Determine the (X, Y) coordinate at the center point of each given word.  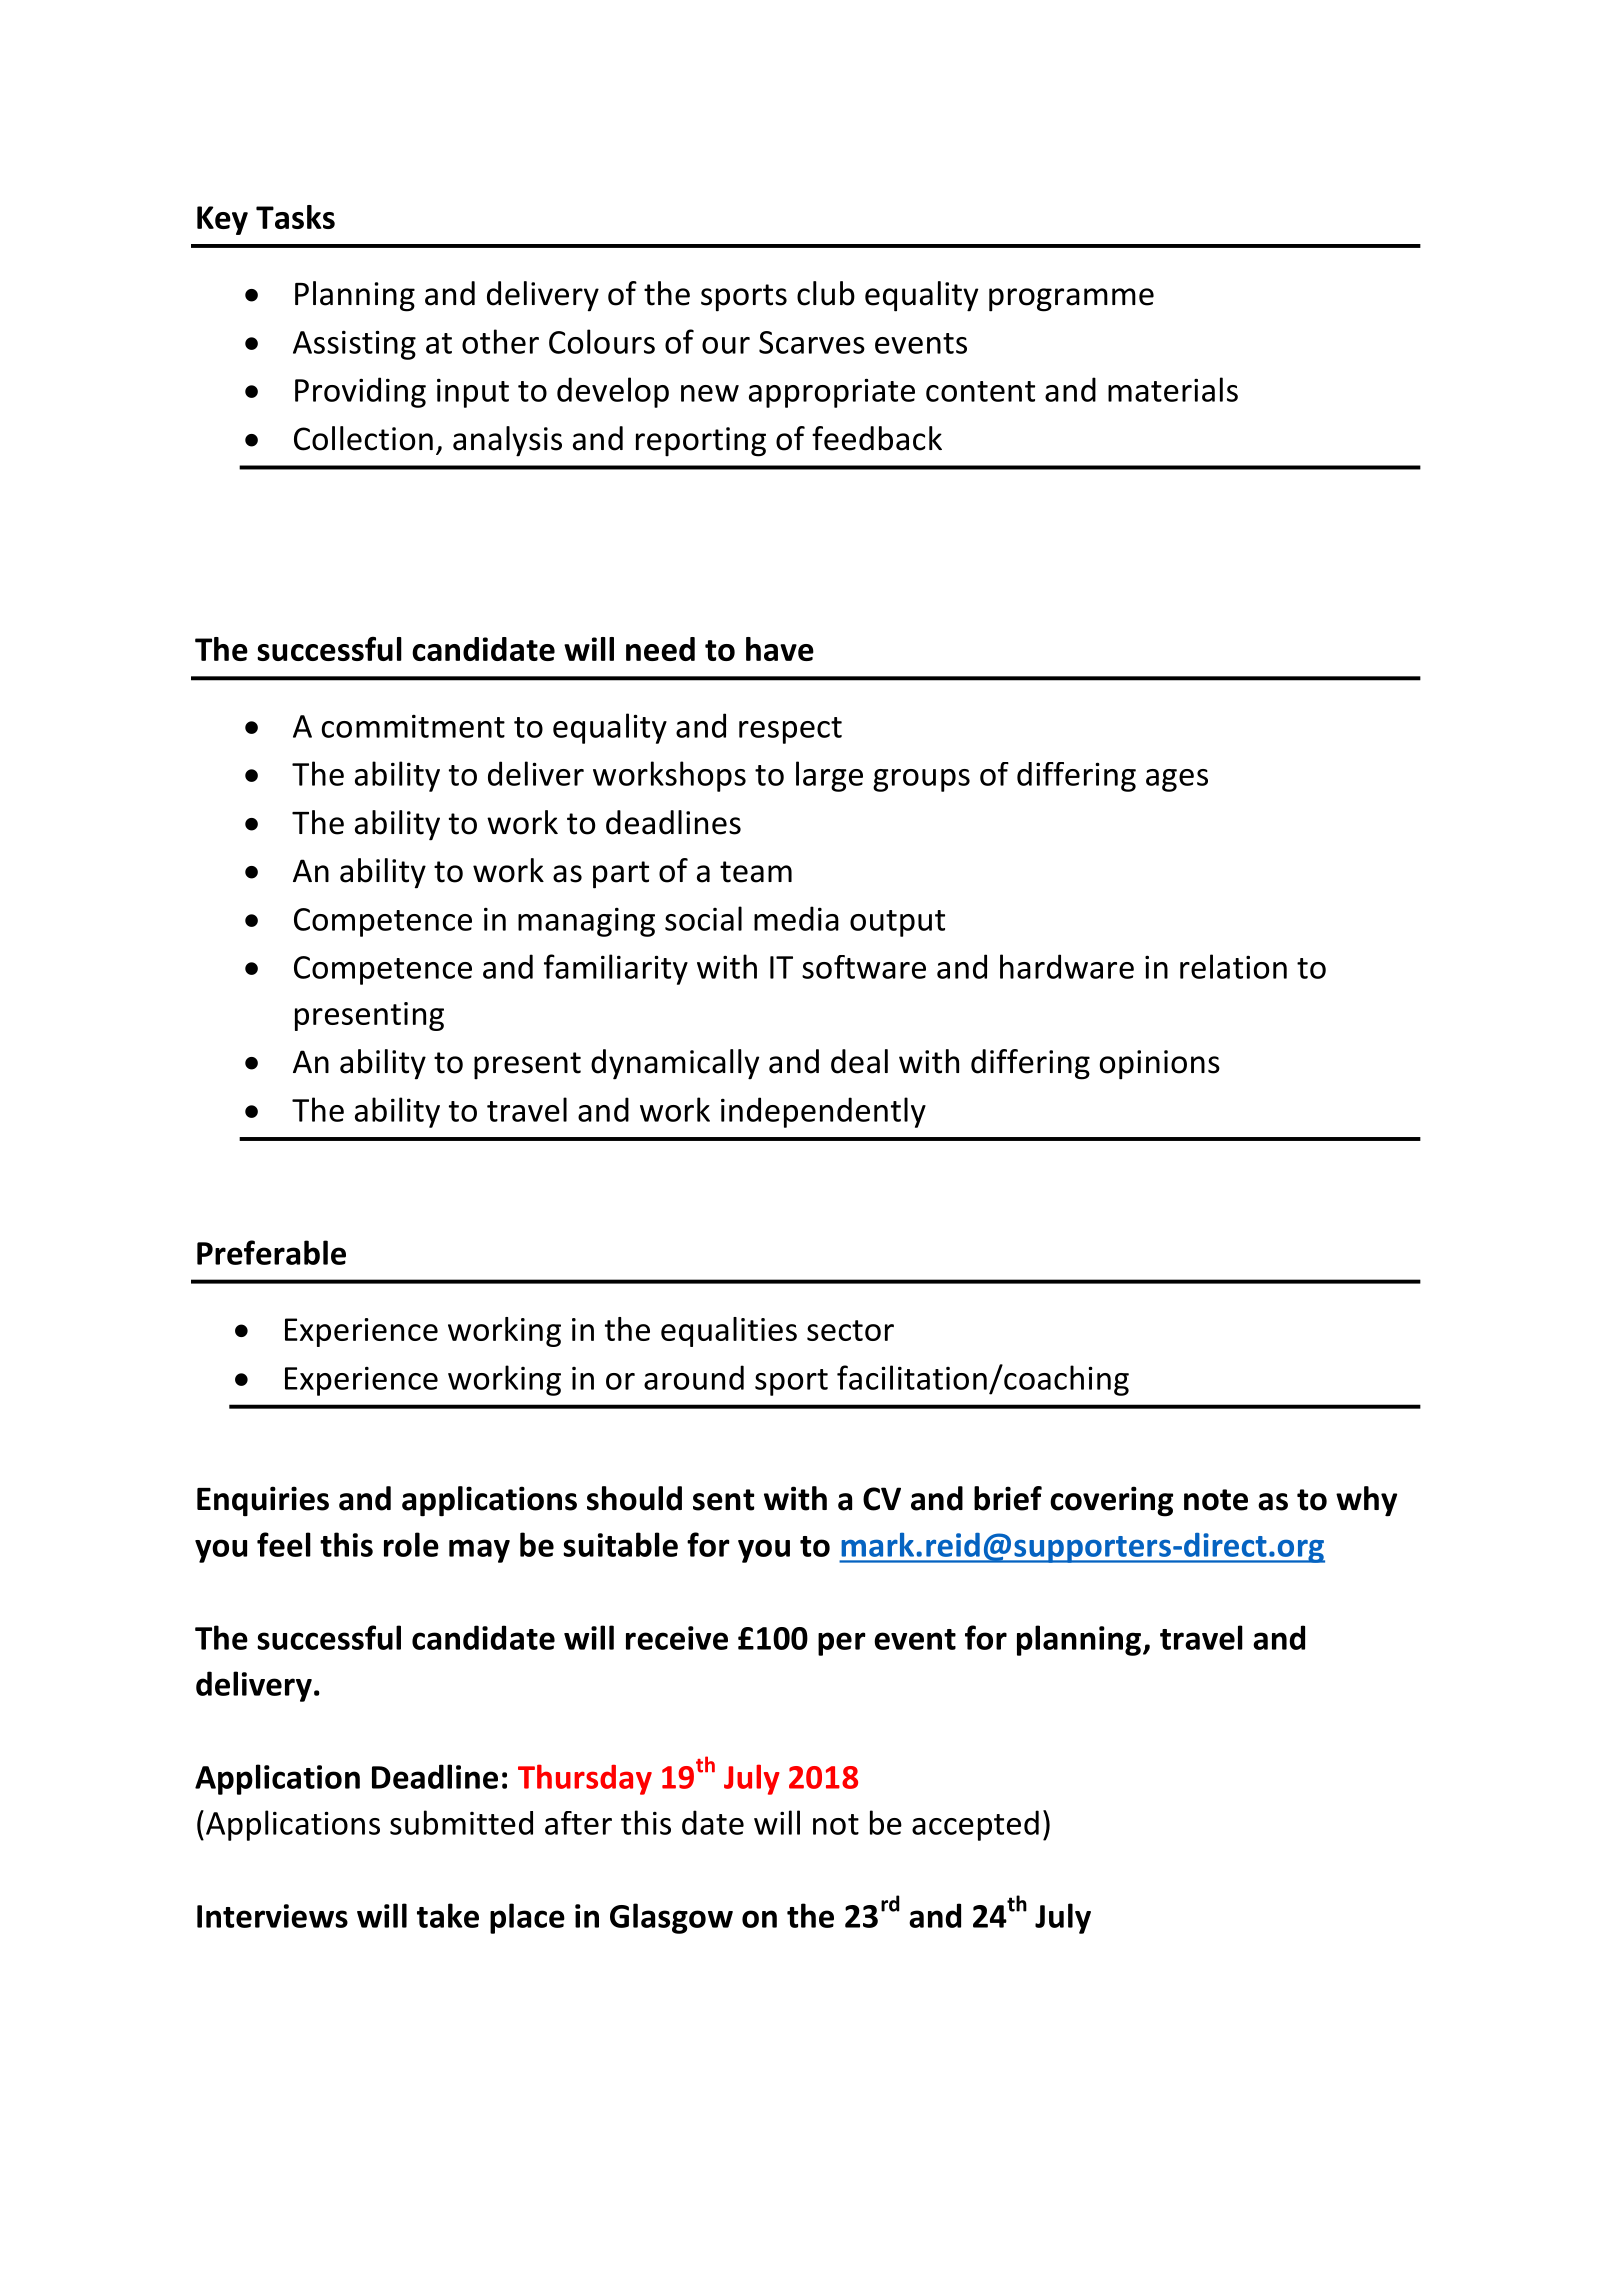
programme (1071, 300)
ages (1177, 780)
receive (677, 1638)
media (796, 918)
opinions (1160, 1065)
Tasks (295, 217)
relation (1233, 966)
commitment (413, 726)
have (780, 649)
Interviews (272, 1916)
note (1216, 1500)
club (826, 293)
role (411, 1544)
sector (850, 1330)
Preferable (271, 1252)
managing (586, 922)
